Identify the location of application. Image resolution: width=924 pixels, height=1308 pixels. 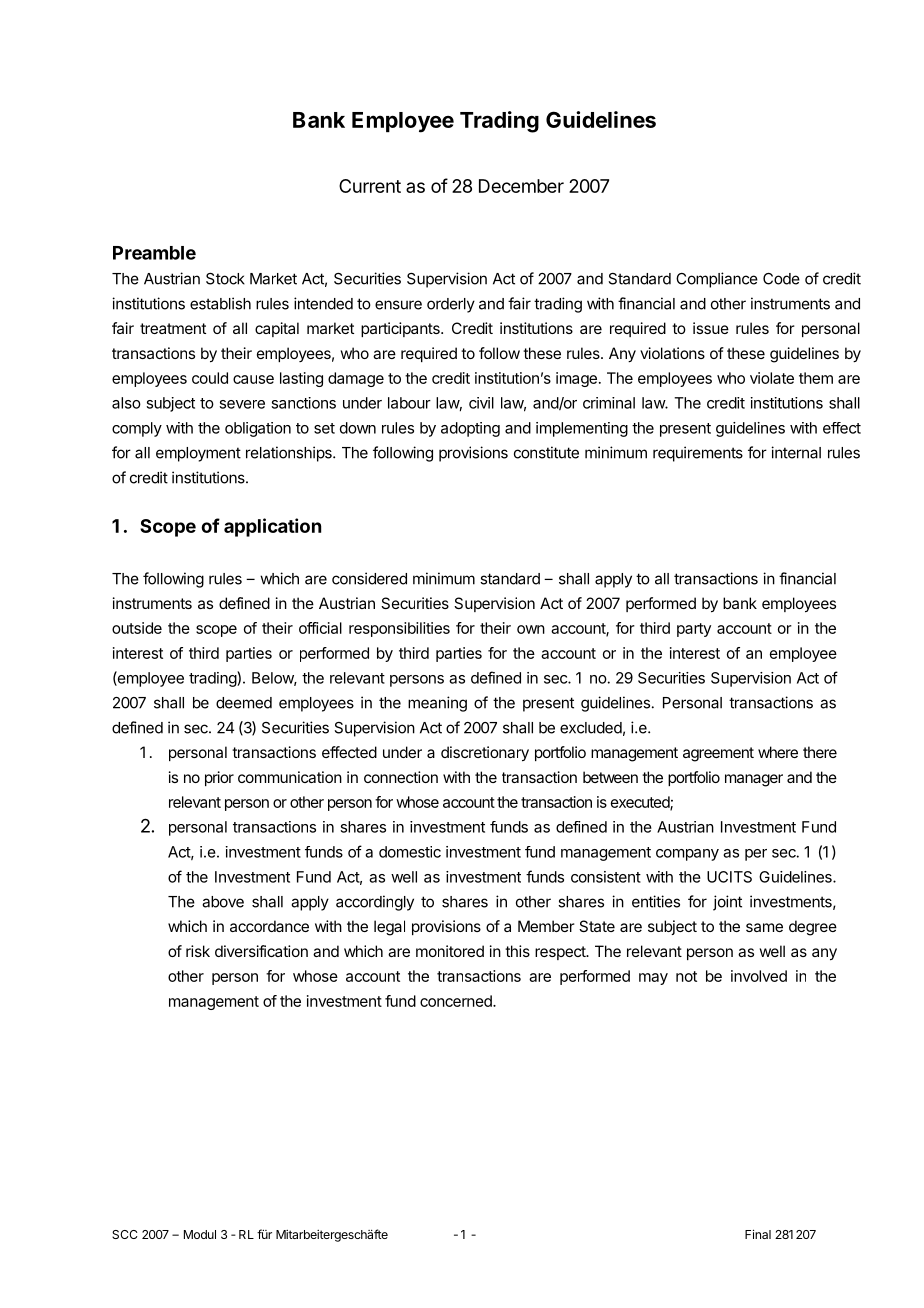
(272, 527).
